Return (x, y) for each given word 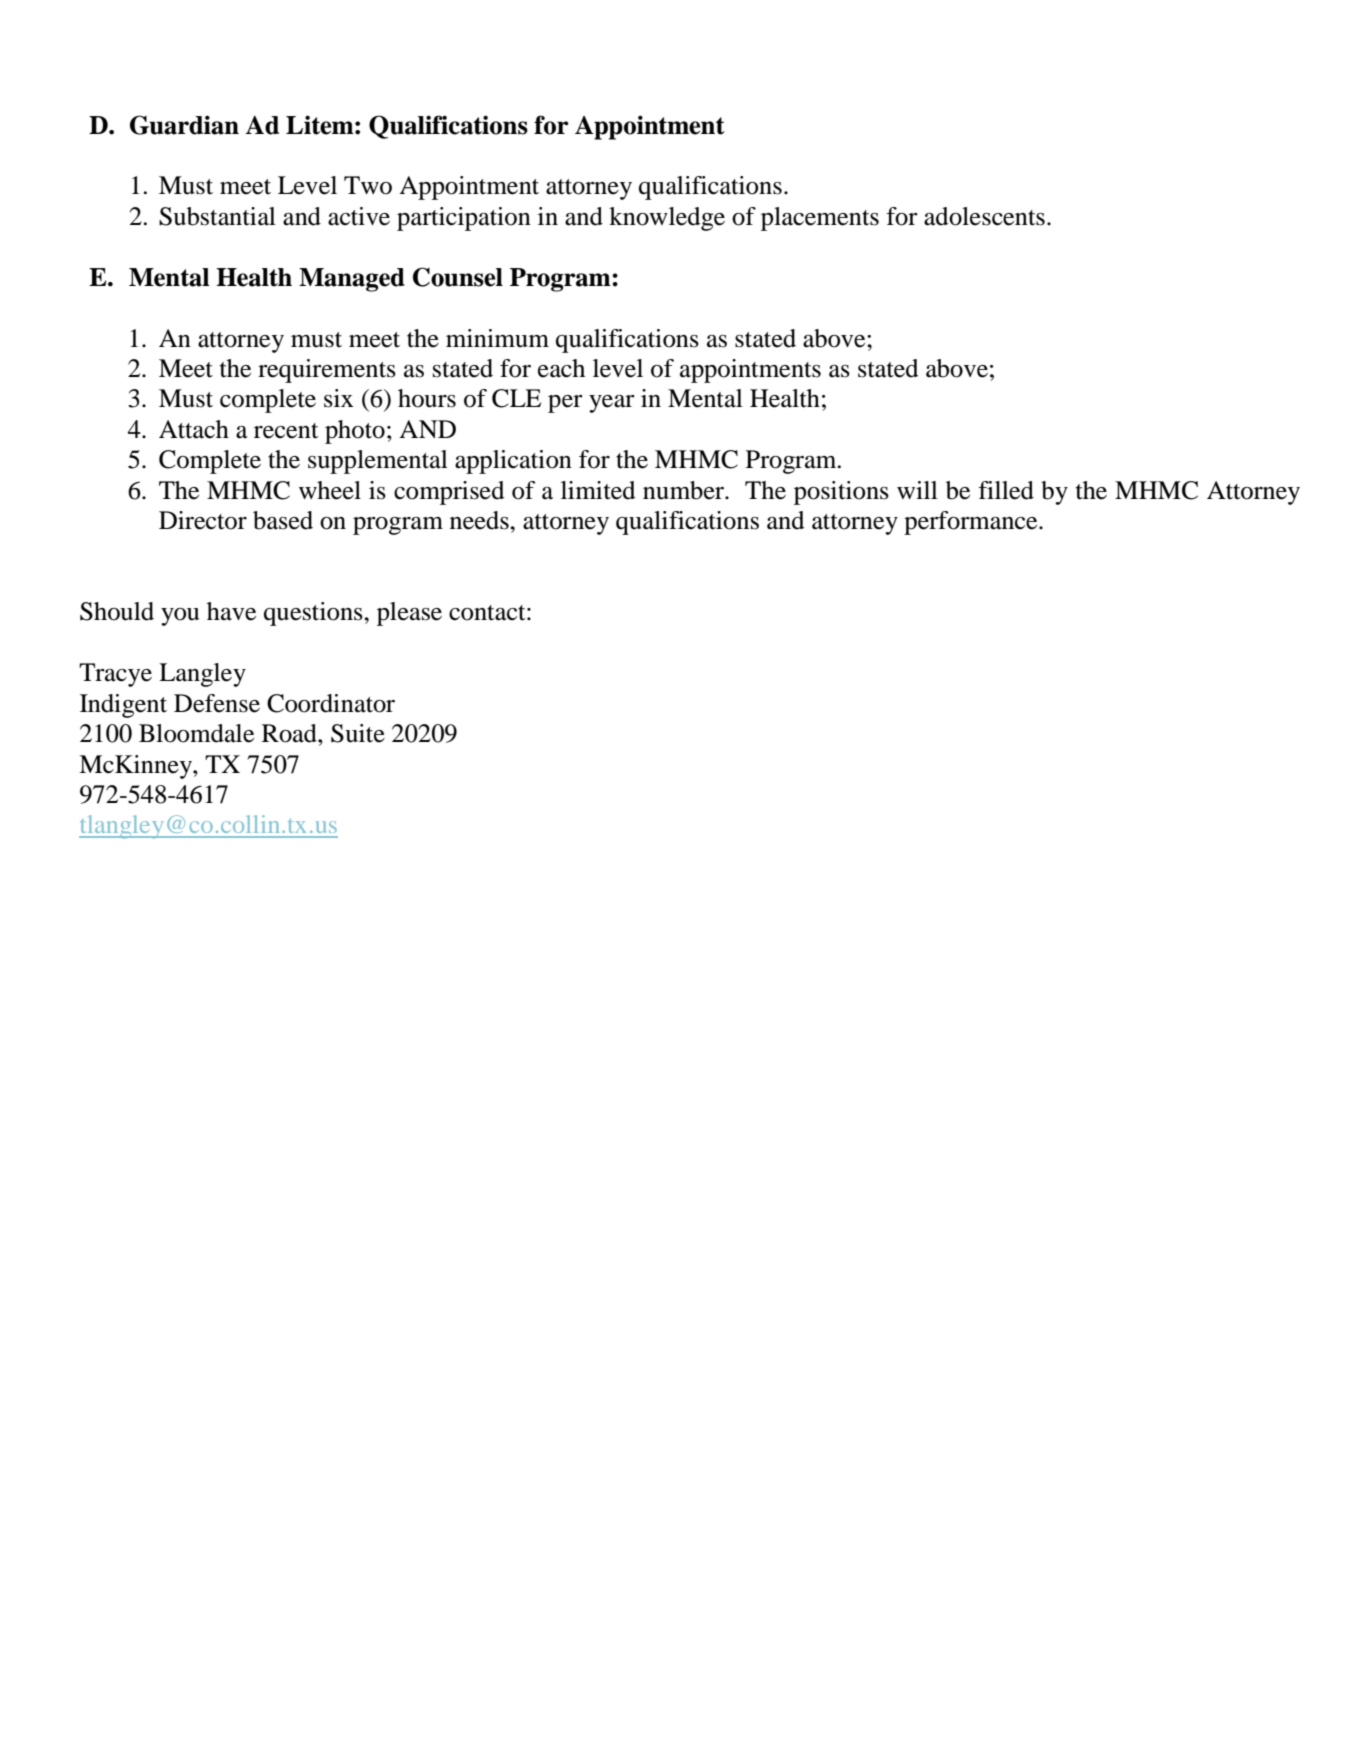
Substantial (217, 216)
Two (368, 185)
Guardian (184, 125)
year (612, 404)
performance (972, 523)
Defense (217, 703)
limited (598, 490)
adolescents (984, 216)
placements (820, 219)
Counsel (458, 277)
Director (203, 520)
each (561, 368)
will (917, 490)
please (409, 614)
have (231, 611)
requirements (327, 371)
